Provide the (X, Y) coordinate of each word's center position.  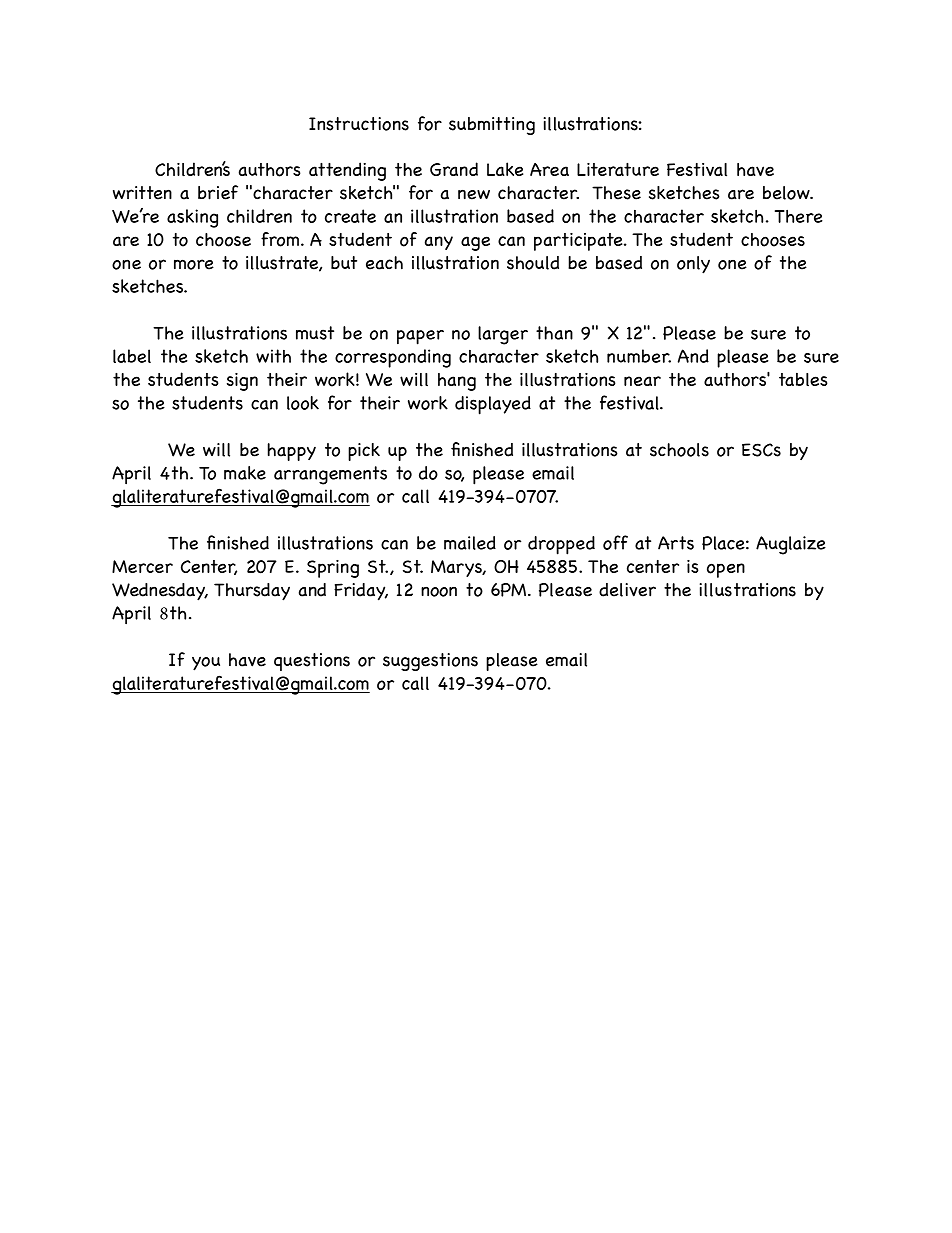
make (245, 473)
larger (503, 335)
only (693, 265)
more (194, 264)
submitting (492, 126)
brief (218, 192)
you (206, 663)
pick (364, 452)
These (616, 193)
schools (679, 450)
